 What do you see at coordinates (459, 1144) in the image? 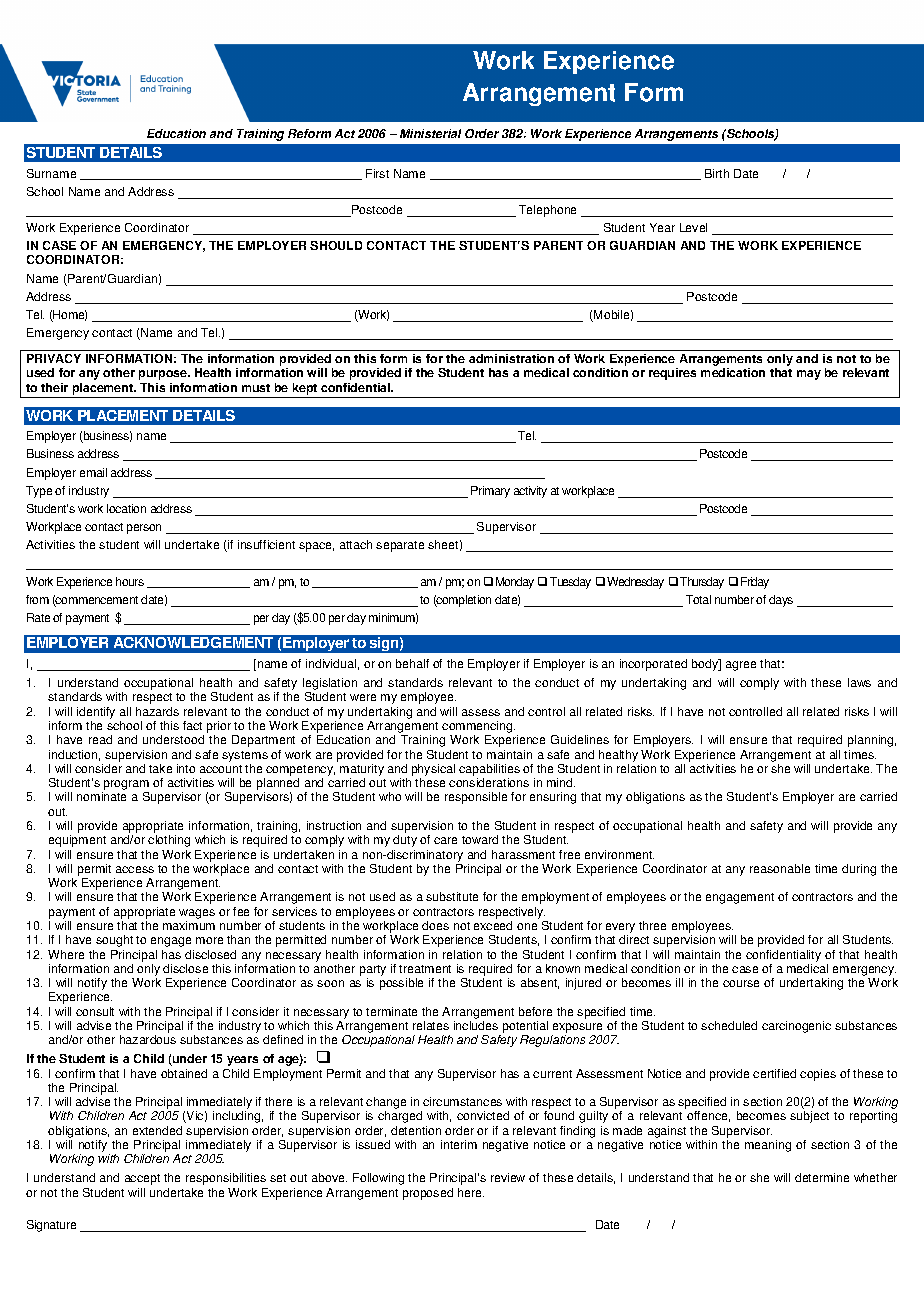
I see `interim` at bounding box center [459, 1144].
